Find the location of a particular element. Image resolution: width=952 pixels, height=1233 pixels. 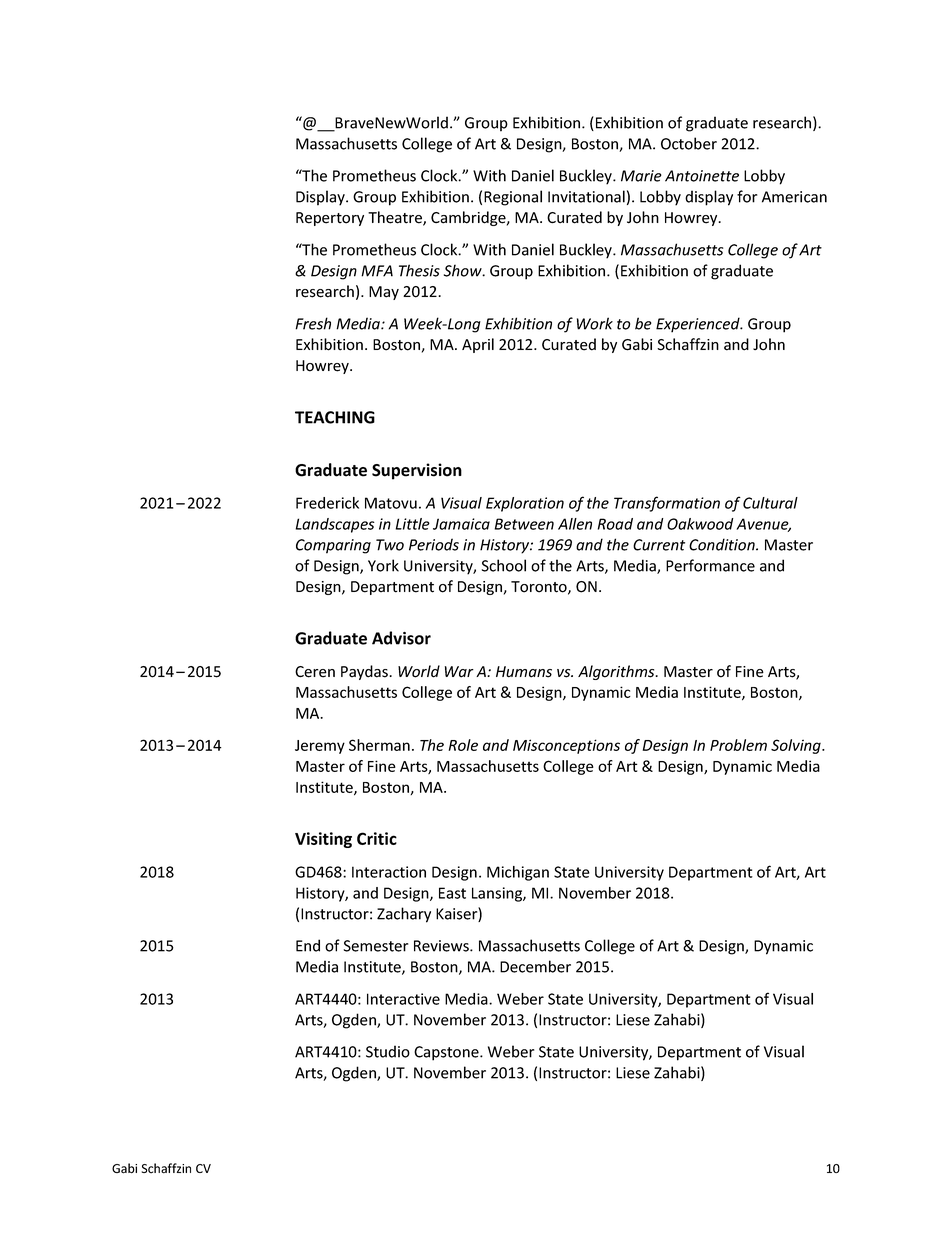

Invitational is located at coordinates (586, 196).
